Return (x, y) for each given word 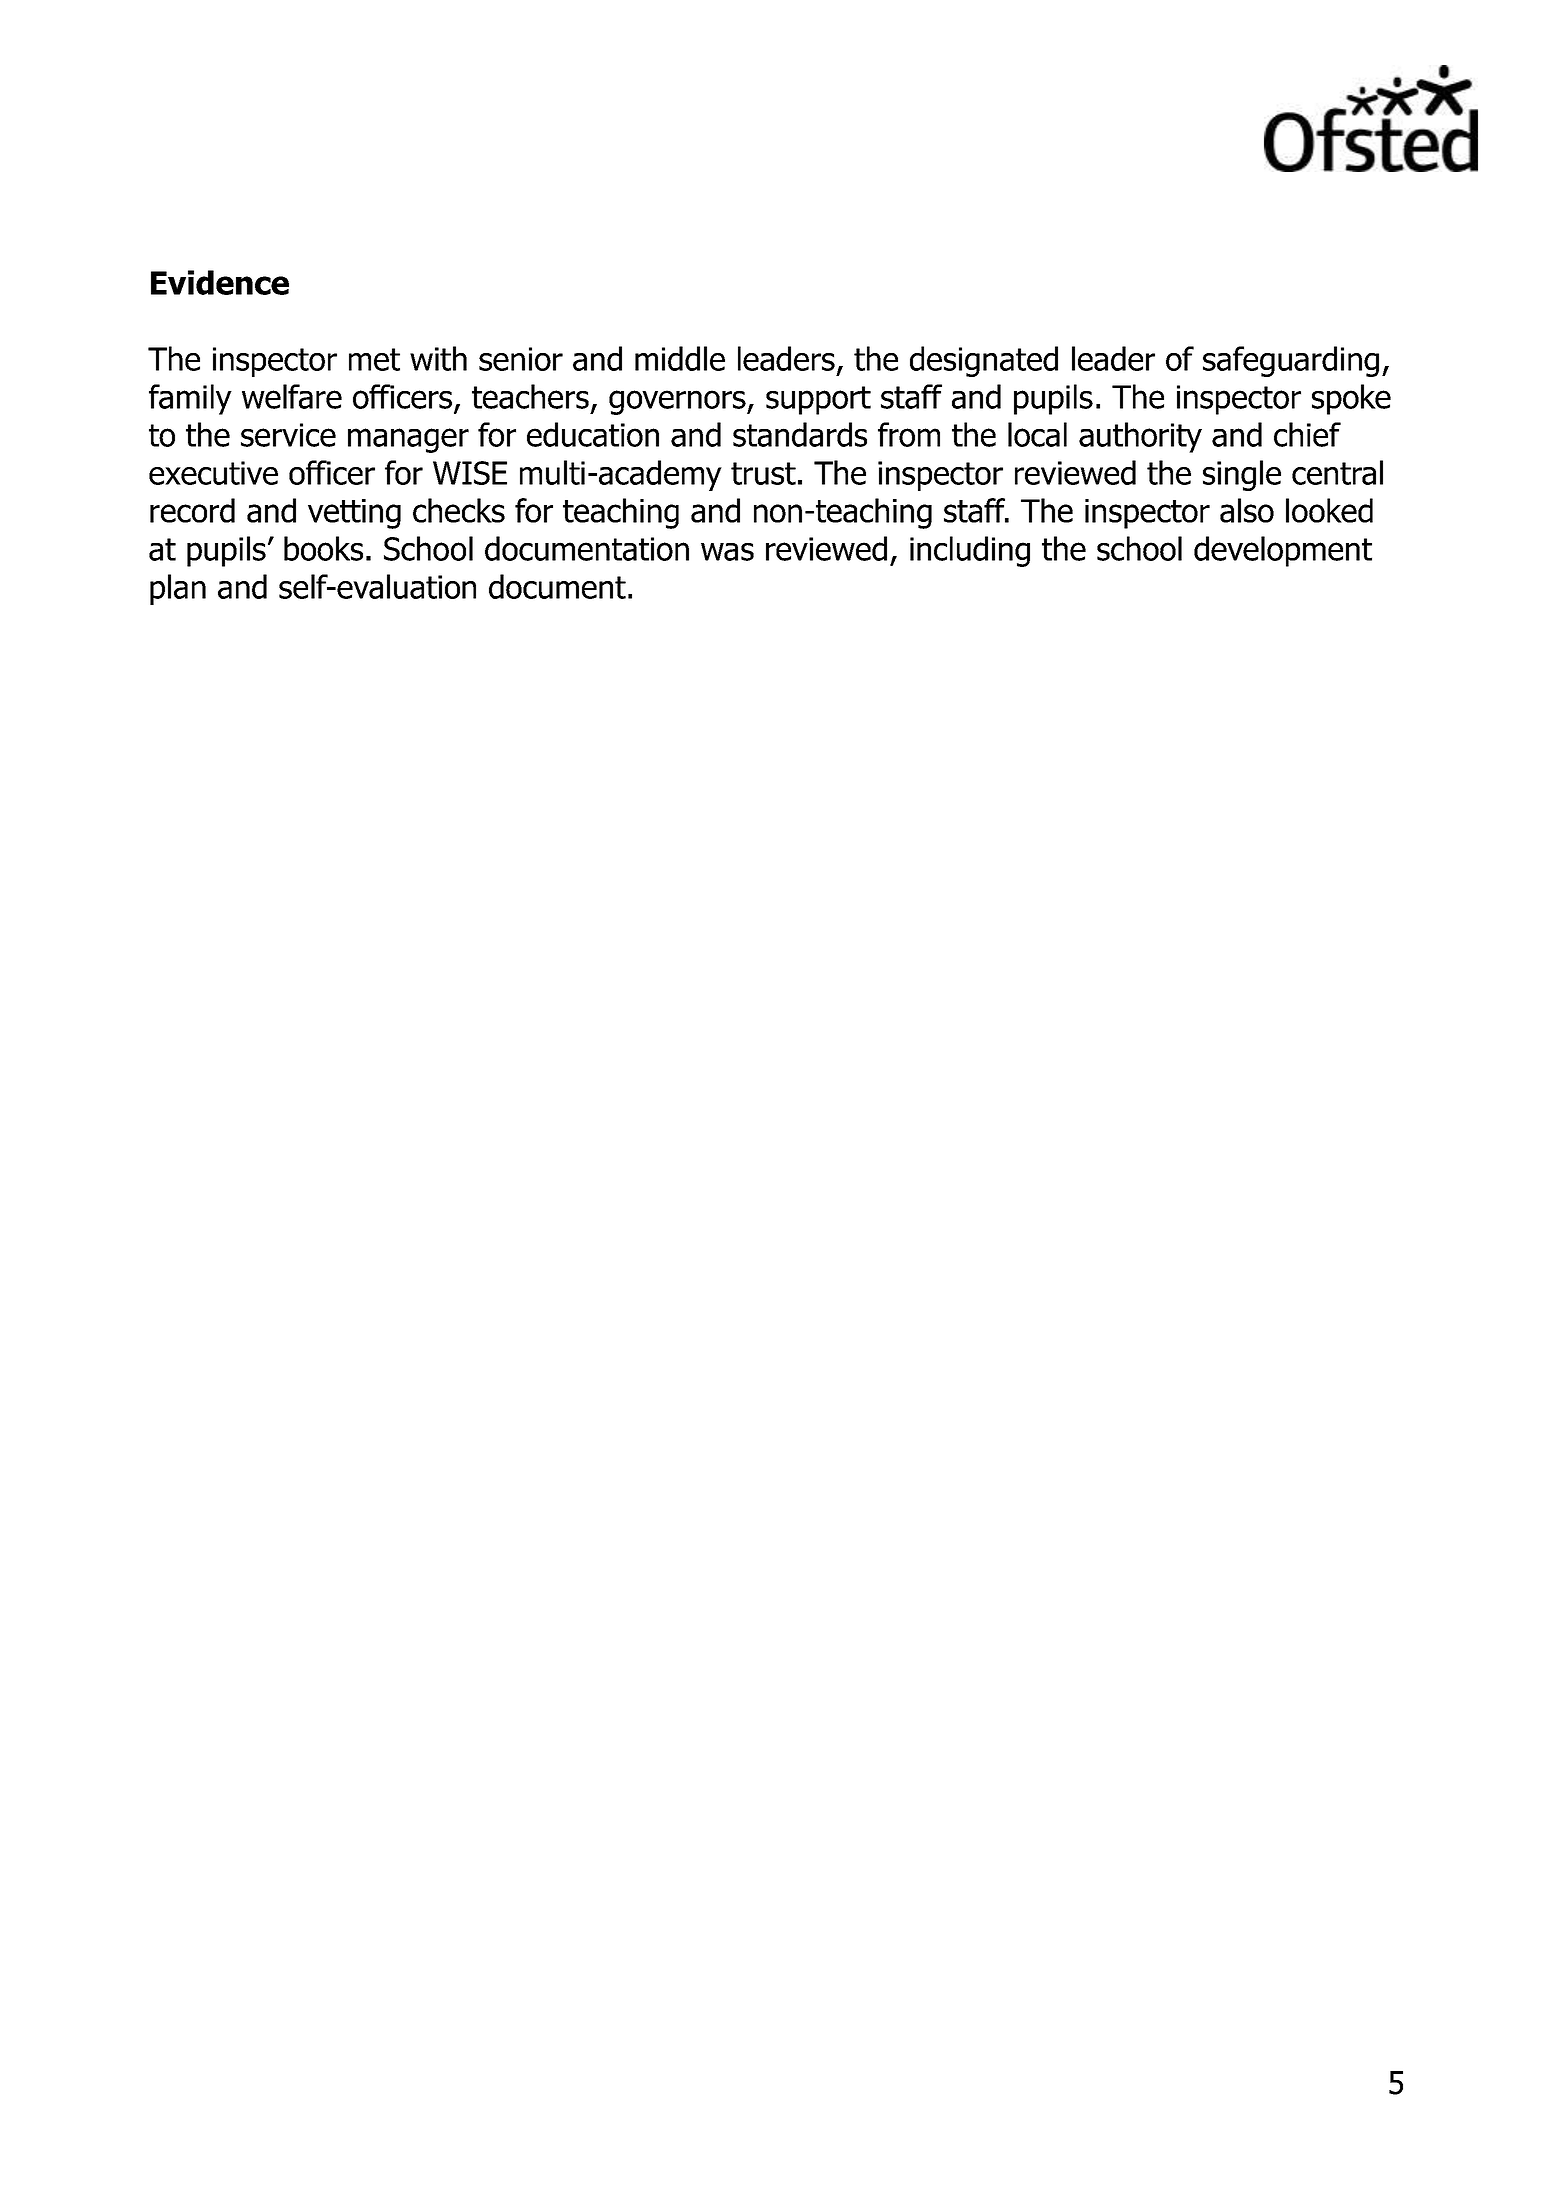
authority (1140, 437)
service (288, 435)
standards (800, 434)
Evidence (220, 282)
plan (178, 589)
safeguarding (1291, 361)
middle (680, 358)
